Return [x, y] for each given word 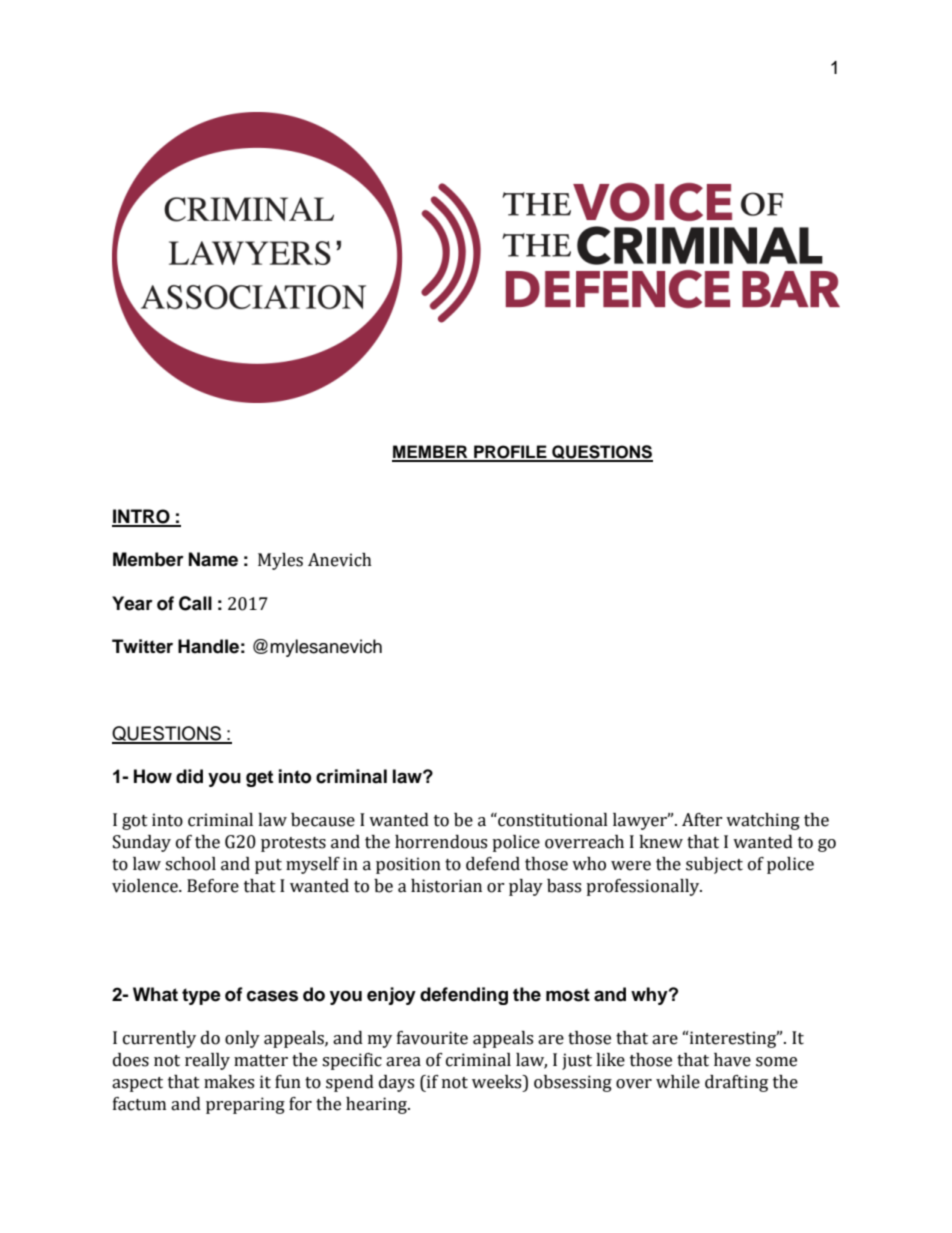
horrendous [441, 842]
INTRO [142, 517]
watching [763, 821]
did [189, 776]
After [702, 820]
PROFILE [510, 453]
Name [213, 559]
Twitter [142, 646]
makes [229, 1082]
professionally [644, 887]
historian [446, 886]
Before [213, 886]
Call [195, 603]
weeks [498, 1082]
